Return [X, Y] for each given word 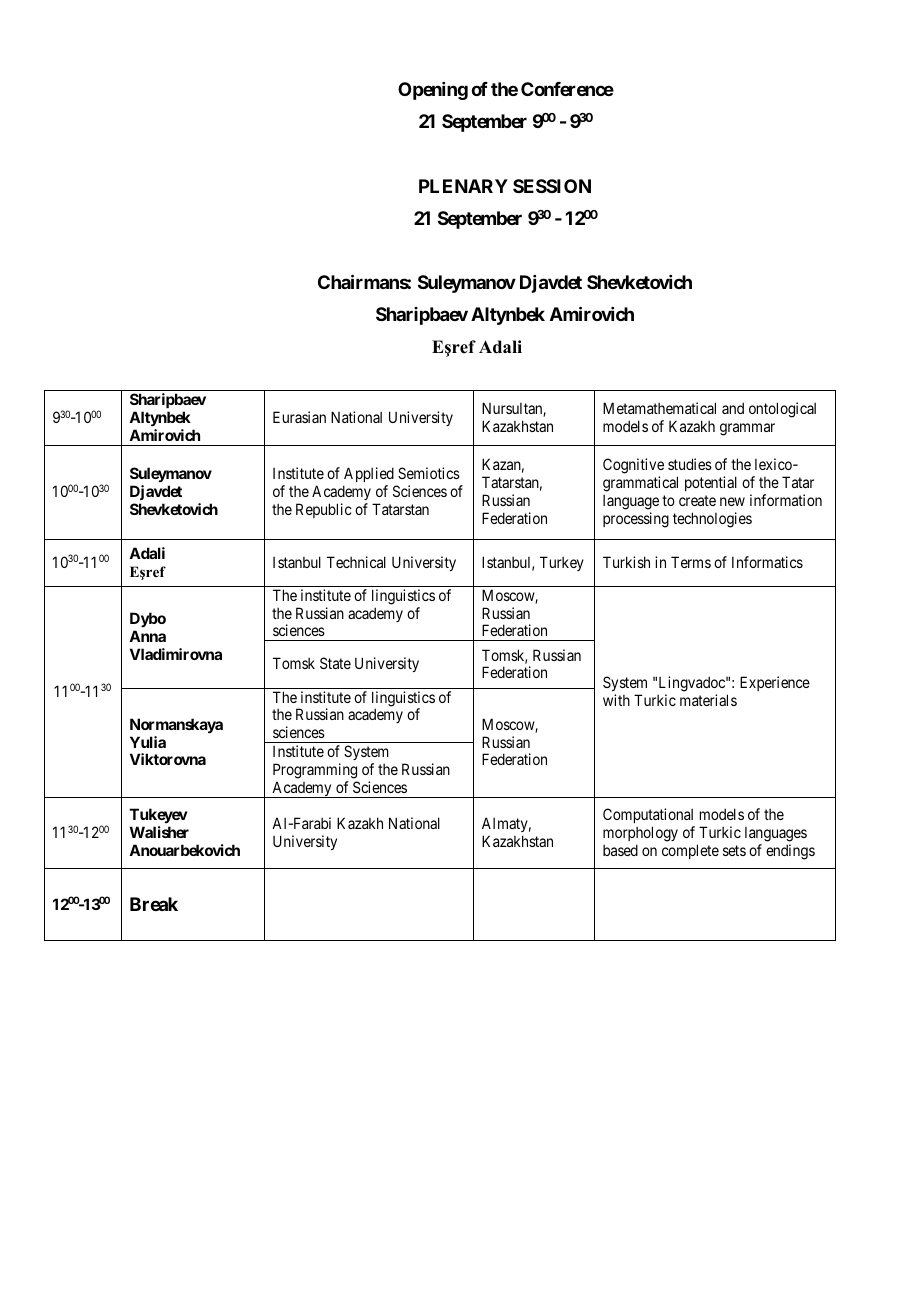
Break [154, 904]
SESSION [552, 186]
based [620, 850]
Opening [433, 91]
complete [690, 851]
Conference [567, 89]
